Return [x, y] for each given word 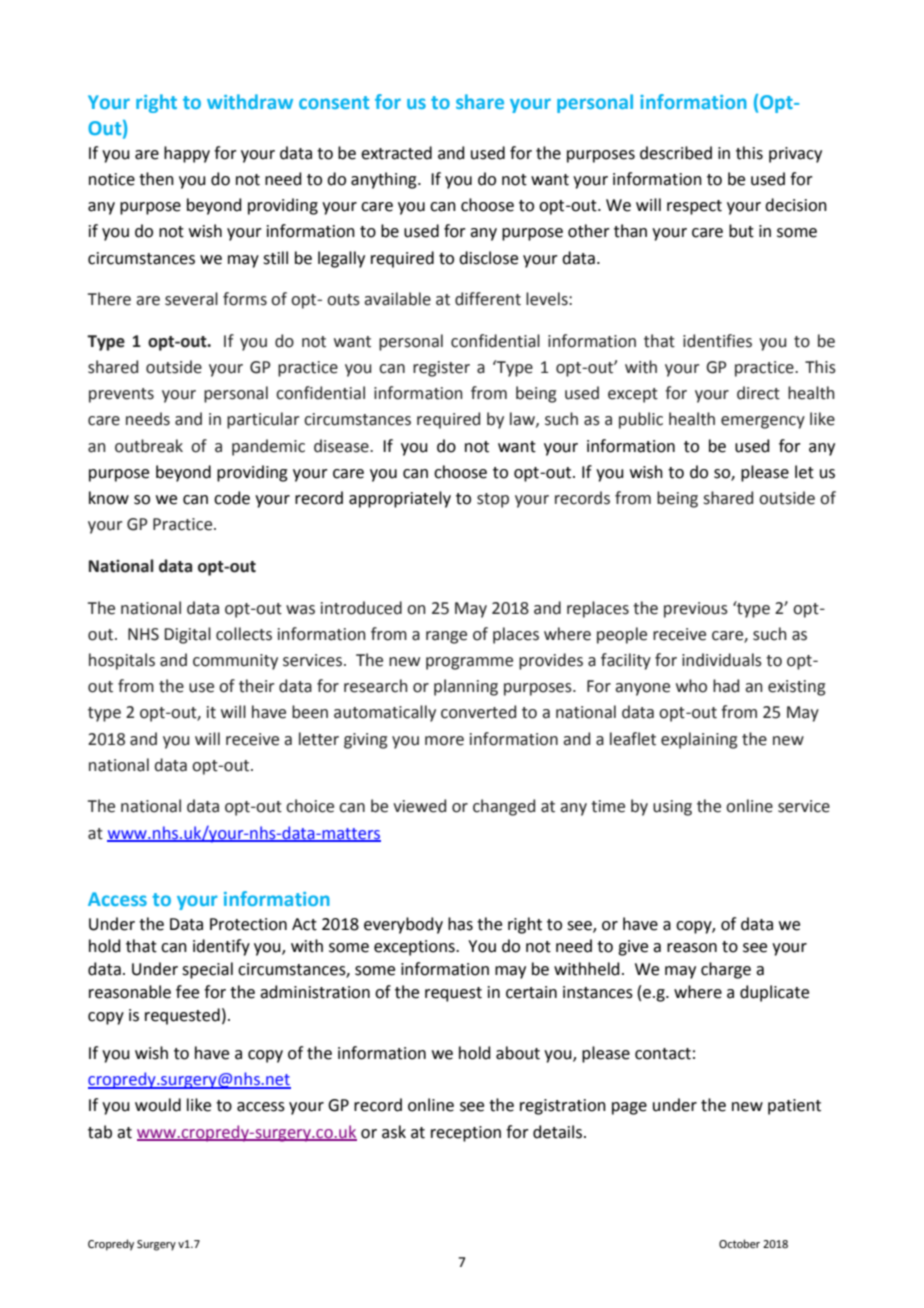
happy [187, 154]
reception [466, 1134]
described [676, 153]
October [739, 1243]
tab [100, 1132]
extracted [396, 153]
